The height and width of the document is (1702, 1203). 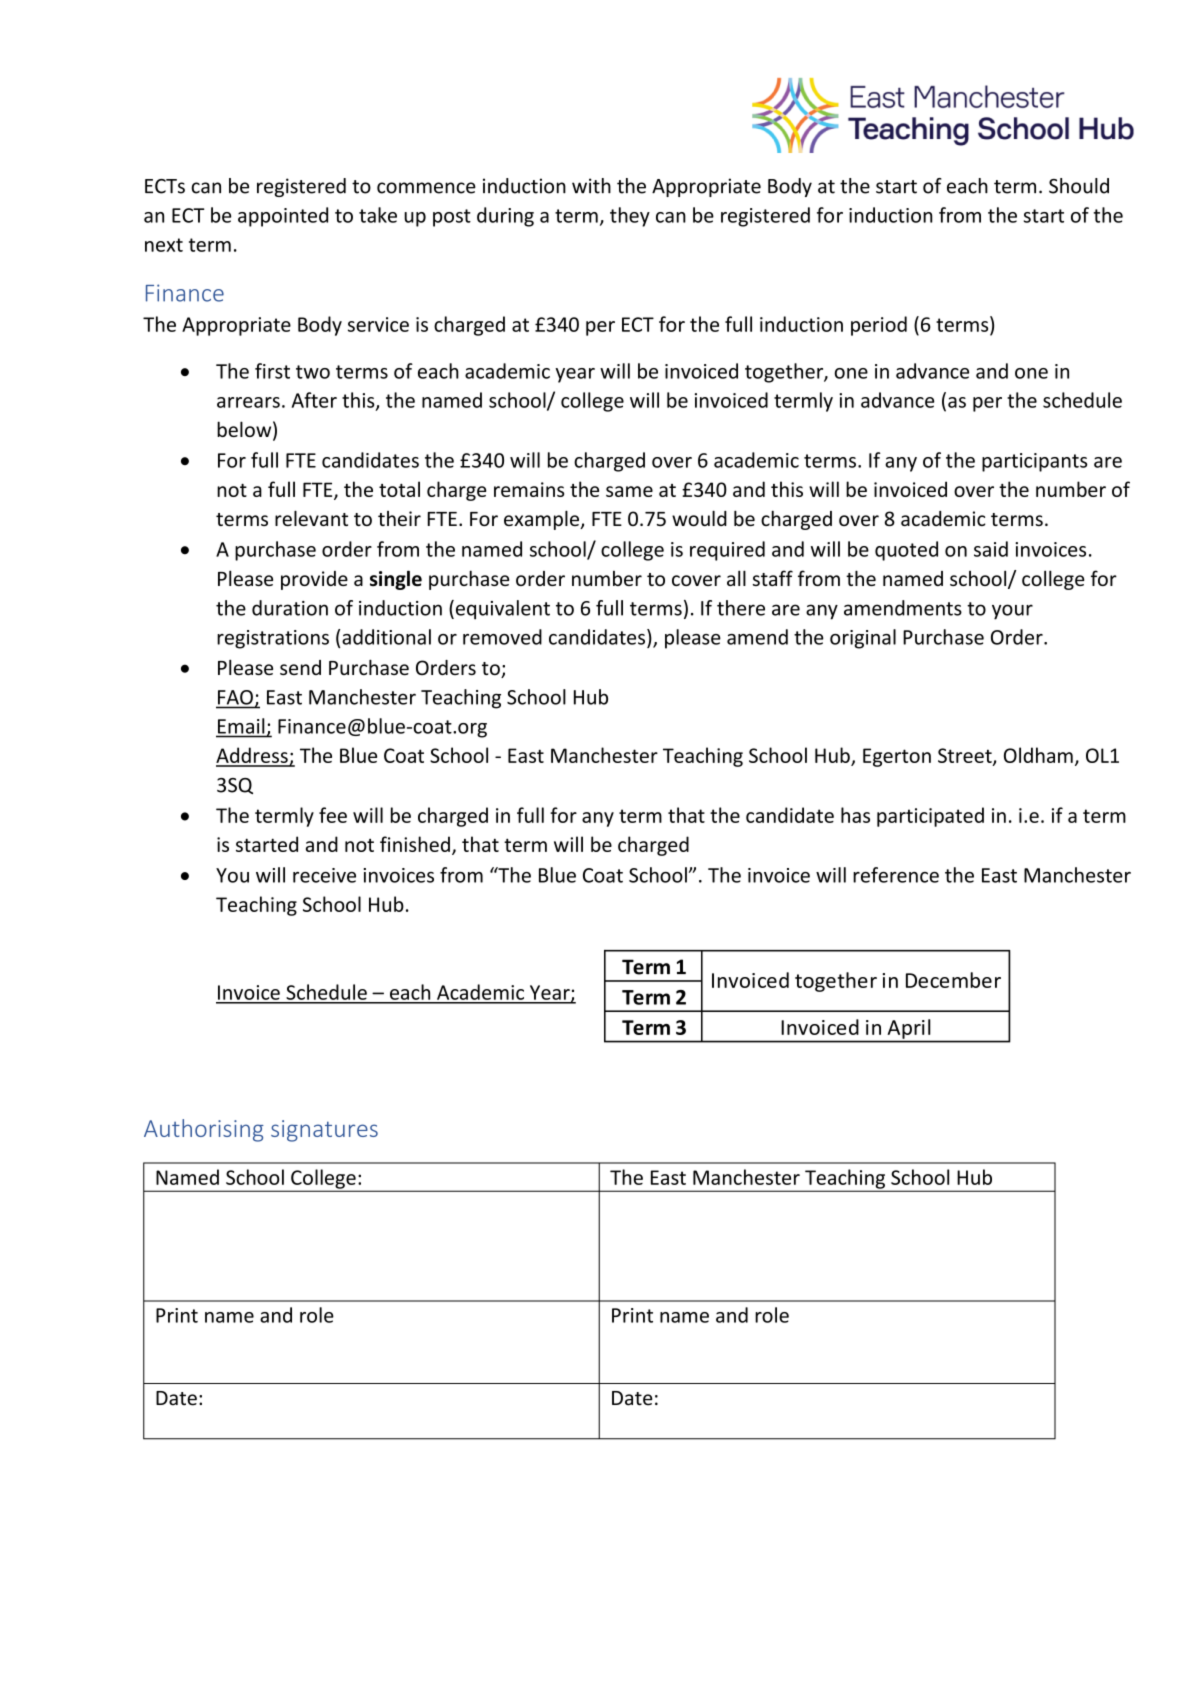 I want to click on December, so click(x=953, y=980).
